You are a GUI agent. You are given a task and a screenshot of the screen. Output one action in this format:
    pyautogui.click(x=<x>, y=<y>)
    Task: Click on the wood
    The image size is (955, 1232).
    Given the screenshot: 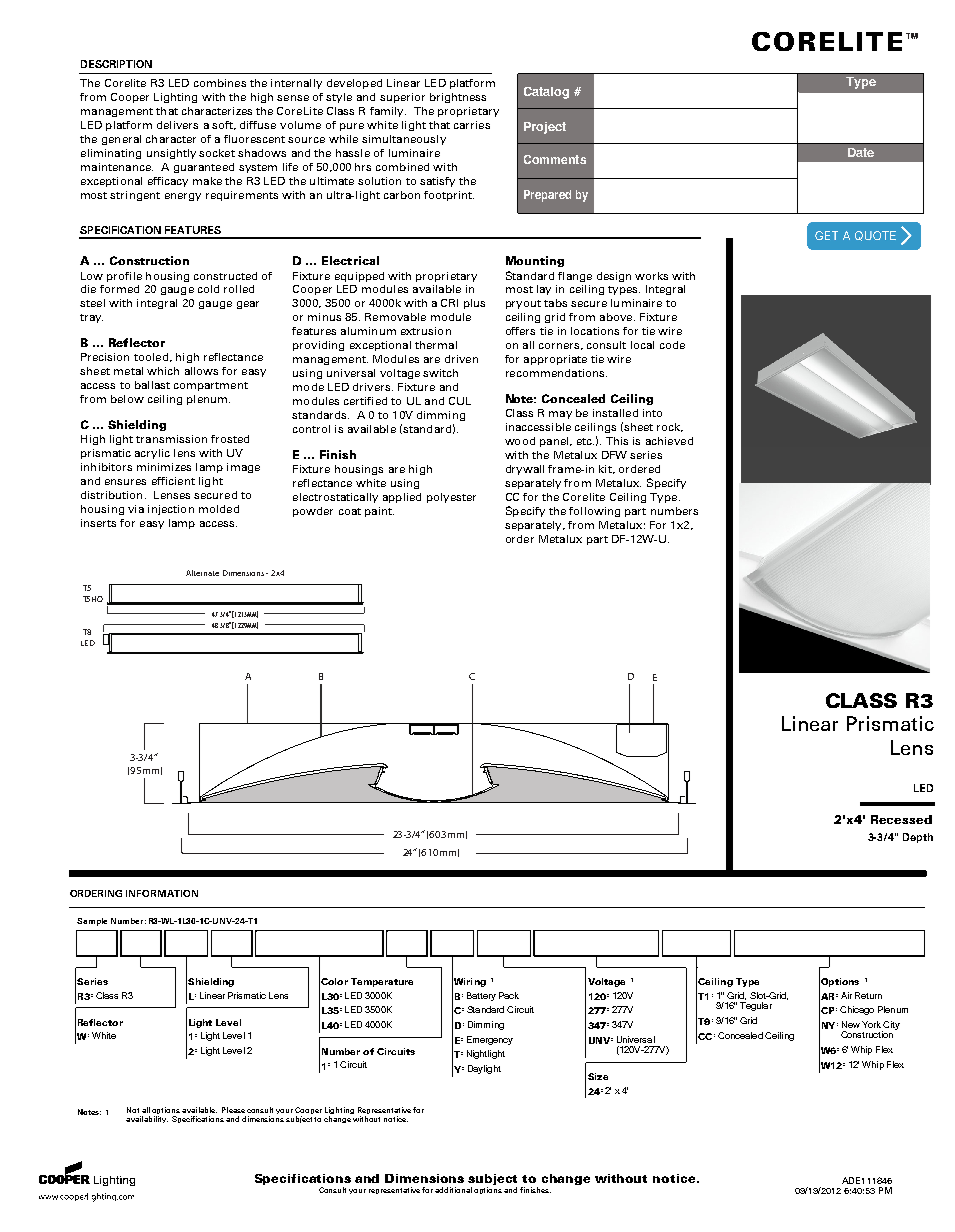 What is the action you would take?
    pyautogui.click(x=520, y=441)
